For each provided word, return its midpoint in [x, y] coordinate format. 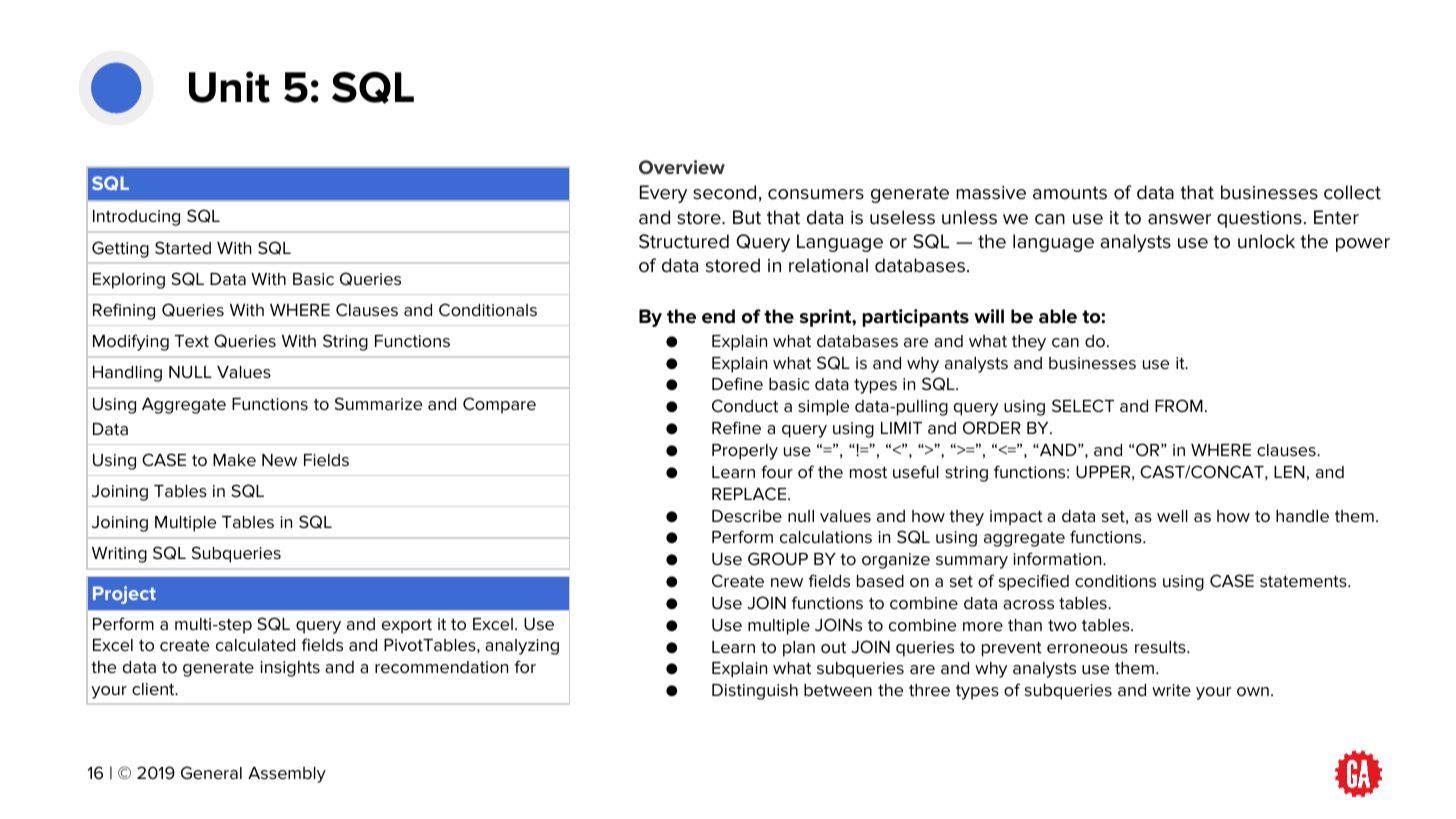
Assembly [287, 775]
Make [234, 460]
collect [1352, 192]
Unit [229, 87]
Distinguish [755, 692]
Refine [736, 428]
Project [124, 595]
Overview [682, 167]
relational [828, 265]
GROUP [778, 559]
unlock [1266, 241]
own [1253, 692]
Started [183, 248]
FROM [1179, 405]
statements [1304, 582]
